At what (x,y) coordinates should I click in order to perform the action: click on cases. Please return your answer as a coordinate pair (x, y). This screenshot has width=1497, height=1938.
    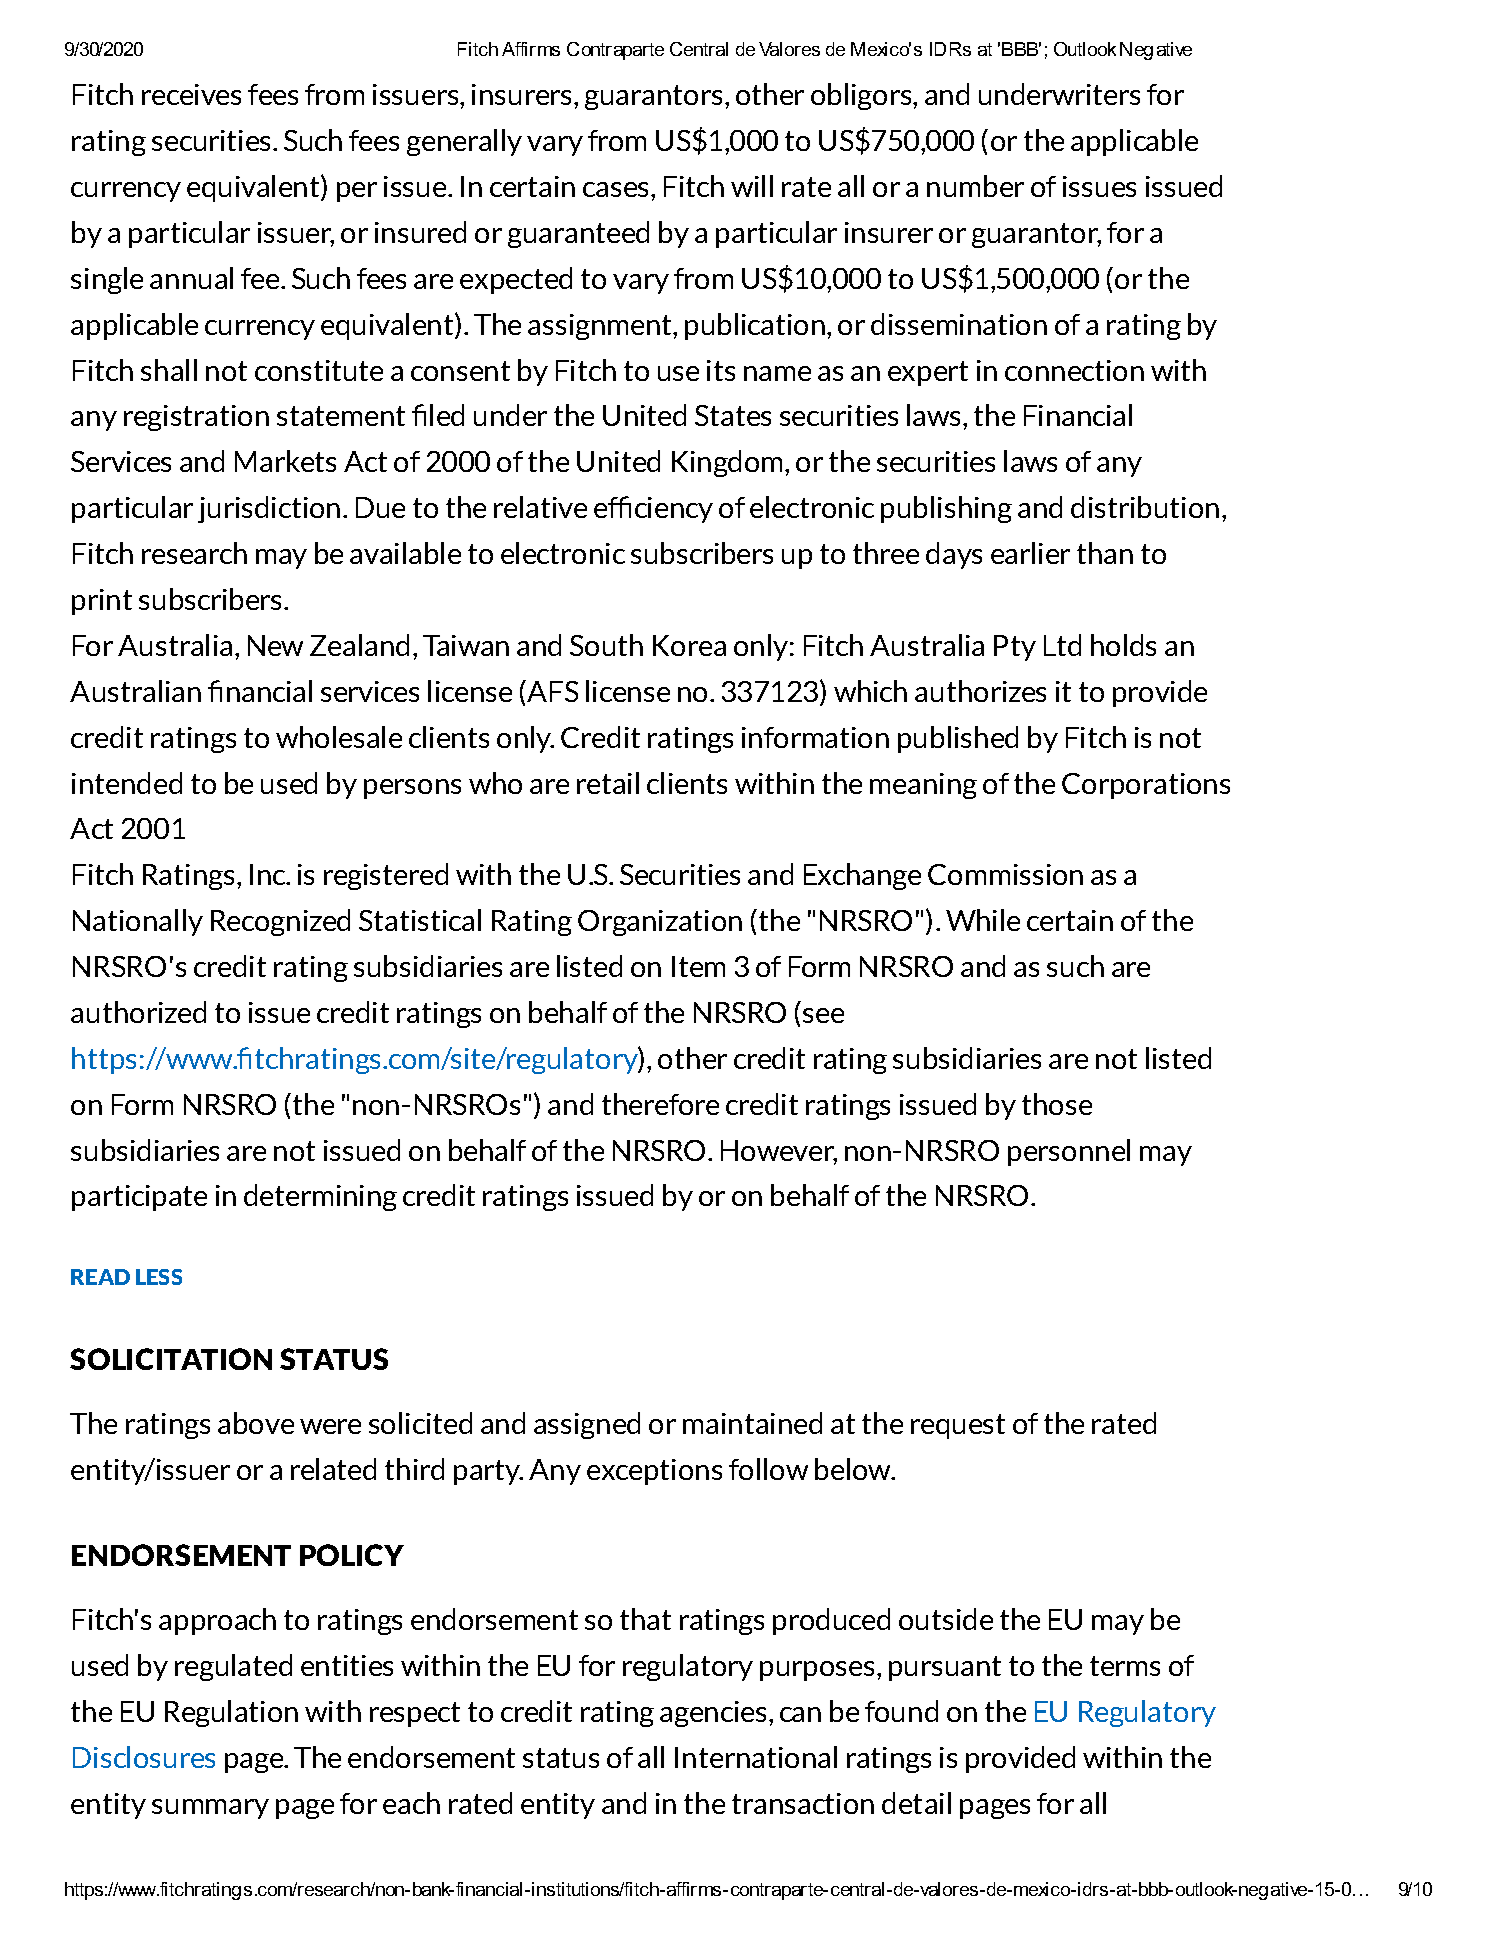
    Looking at the image, I should click on (617, 189).
